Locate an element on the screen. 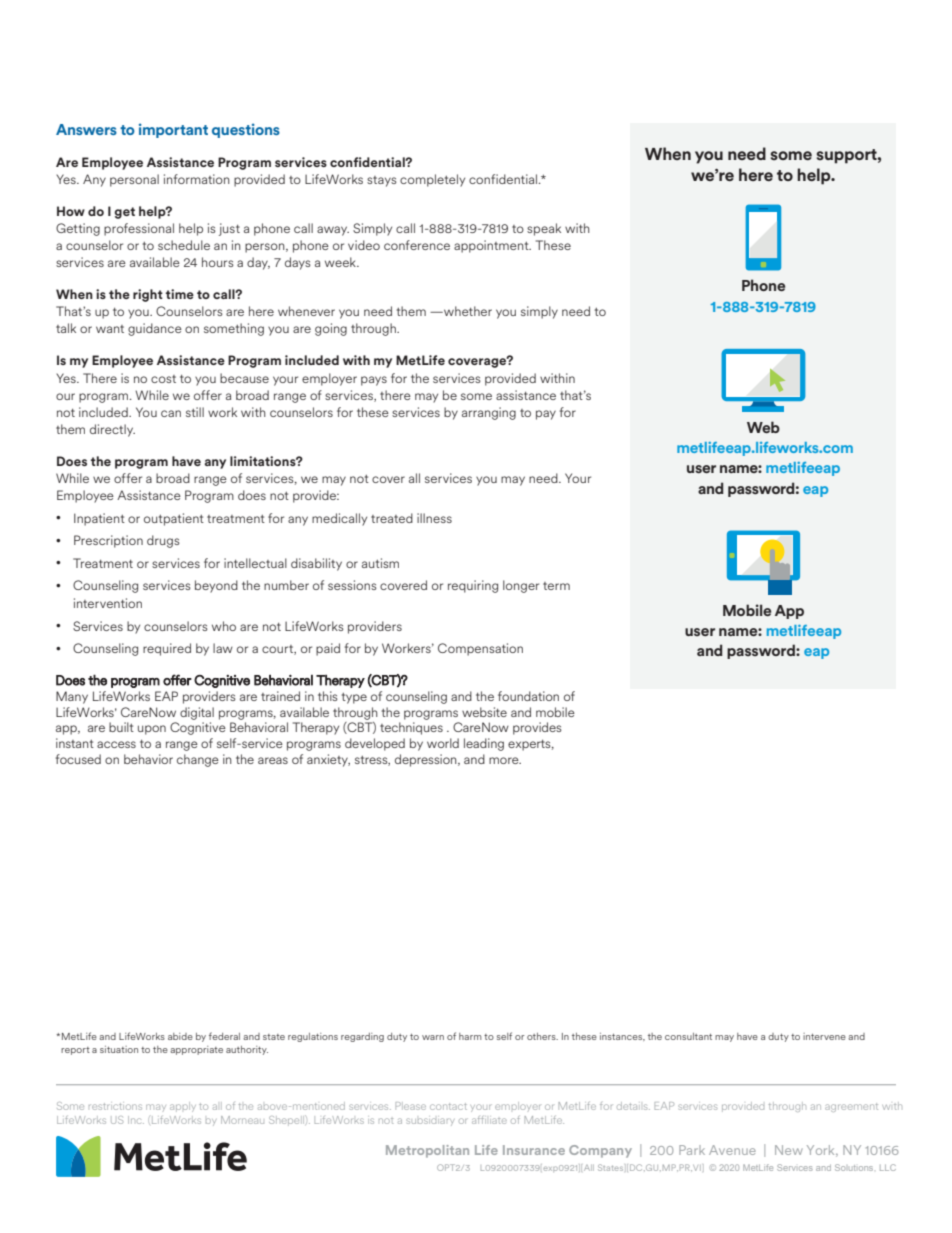 The height and width of the screenshot is (1233, 952). change is located at coordinates (198, 760).
